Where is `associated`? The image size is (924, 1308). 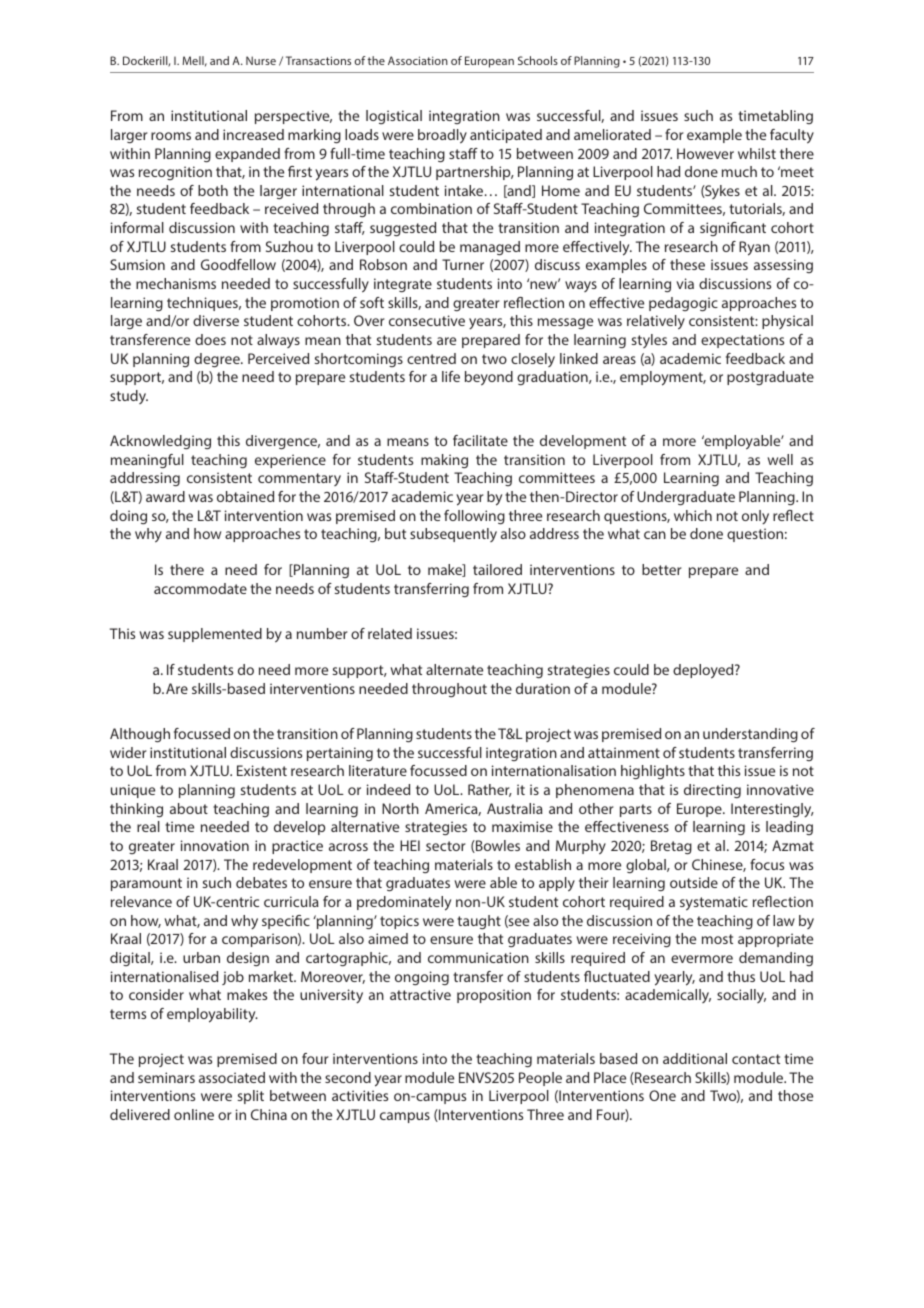
associated is located at coordinates (232, 1077).
